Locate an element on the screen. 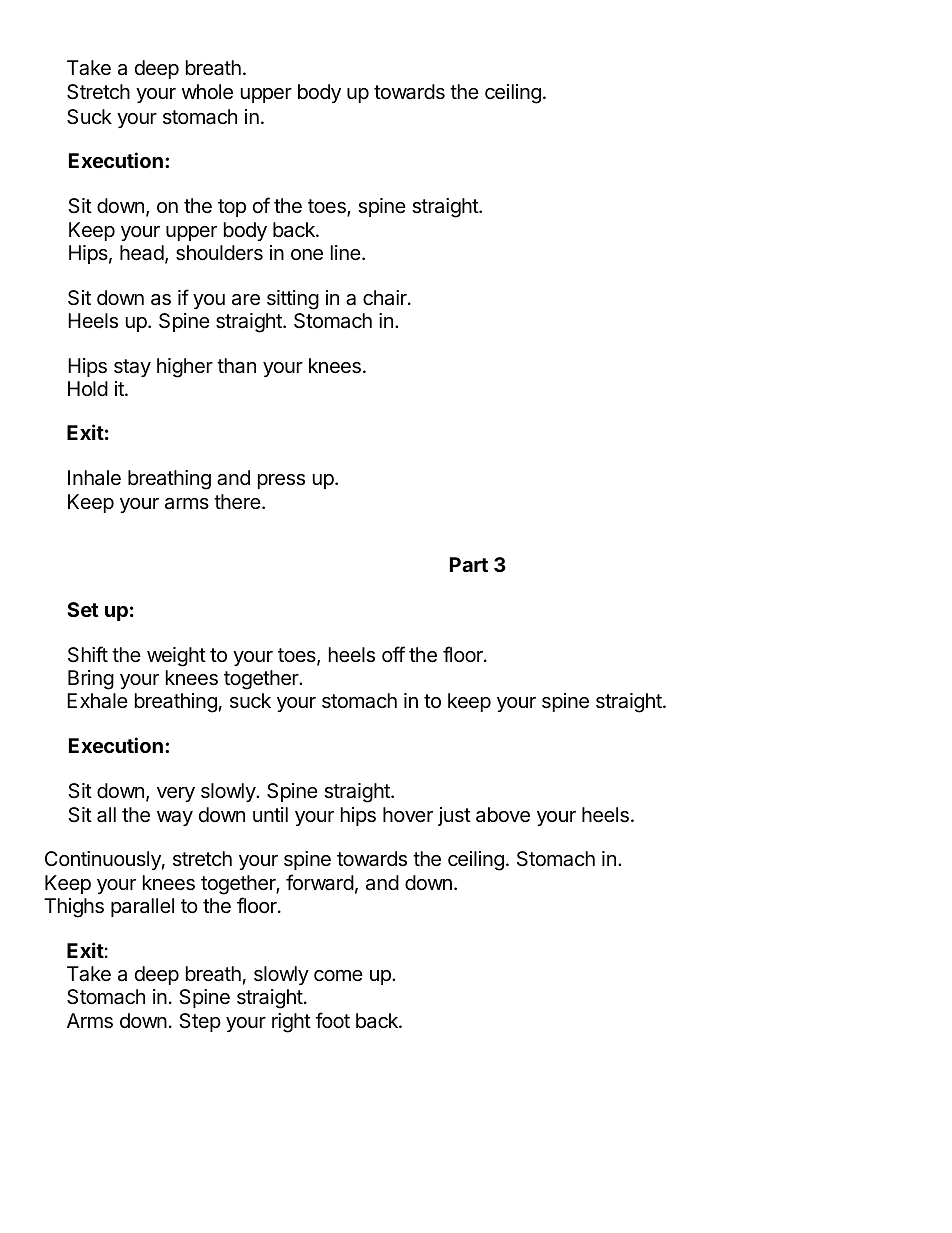 This screenshot has height=1233, width=952. hover is located at coordinates (408, 814).
